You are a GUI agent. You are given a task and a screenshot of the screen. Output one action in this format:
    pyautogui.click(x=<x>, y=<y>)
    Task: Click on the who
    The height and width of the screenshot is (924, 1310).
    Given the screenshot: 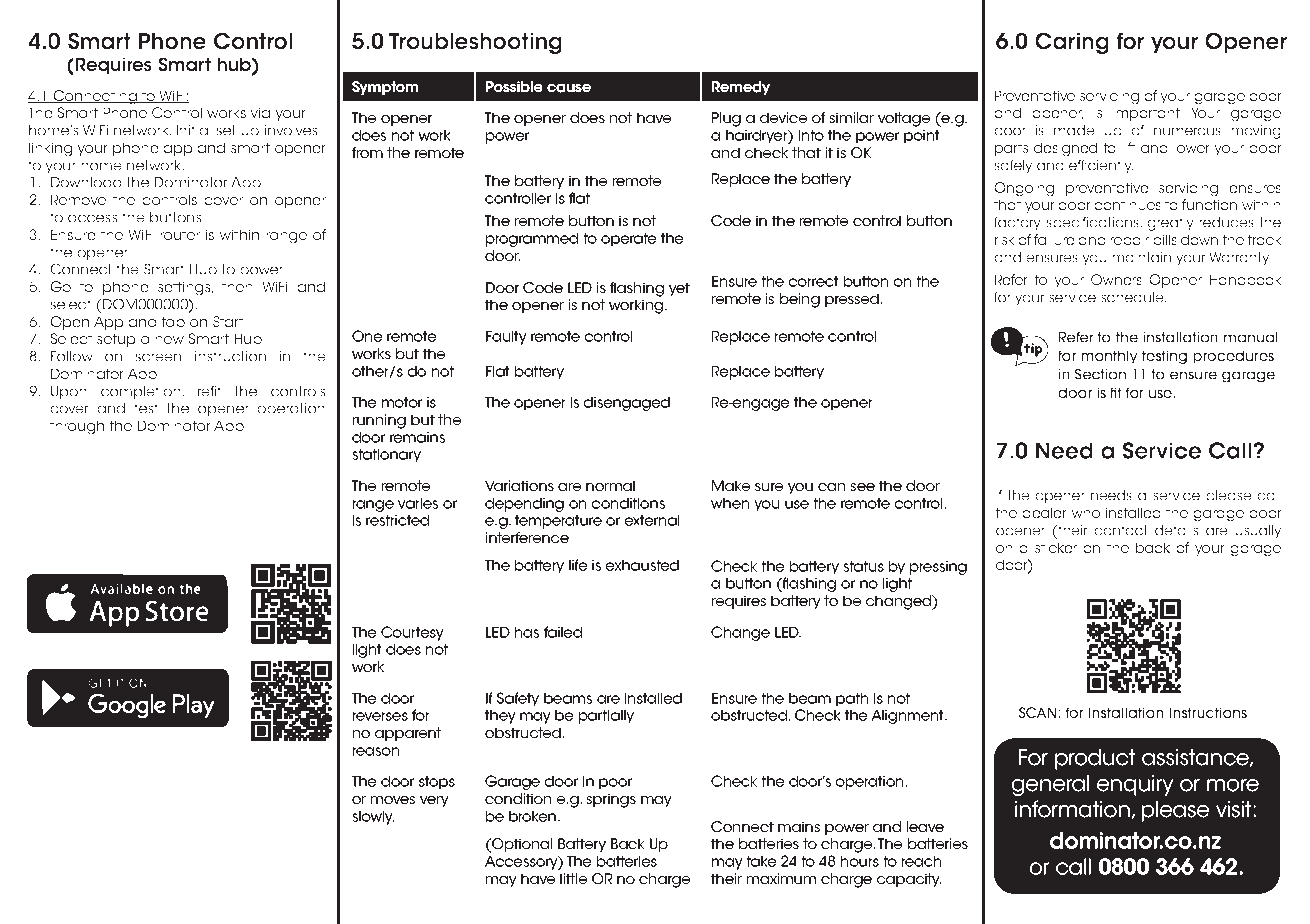 What is the action you would take?
    pyautogui.click(x=1085, y=512)
